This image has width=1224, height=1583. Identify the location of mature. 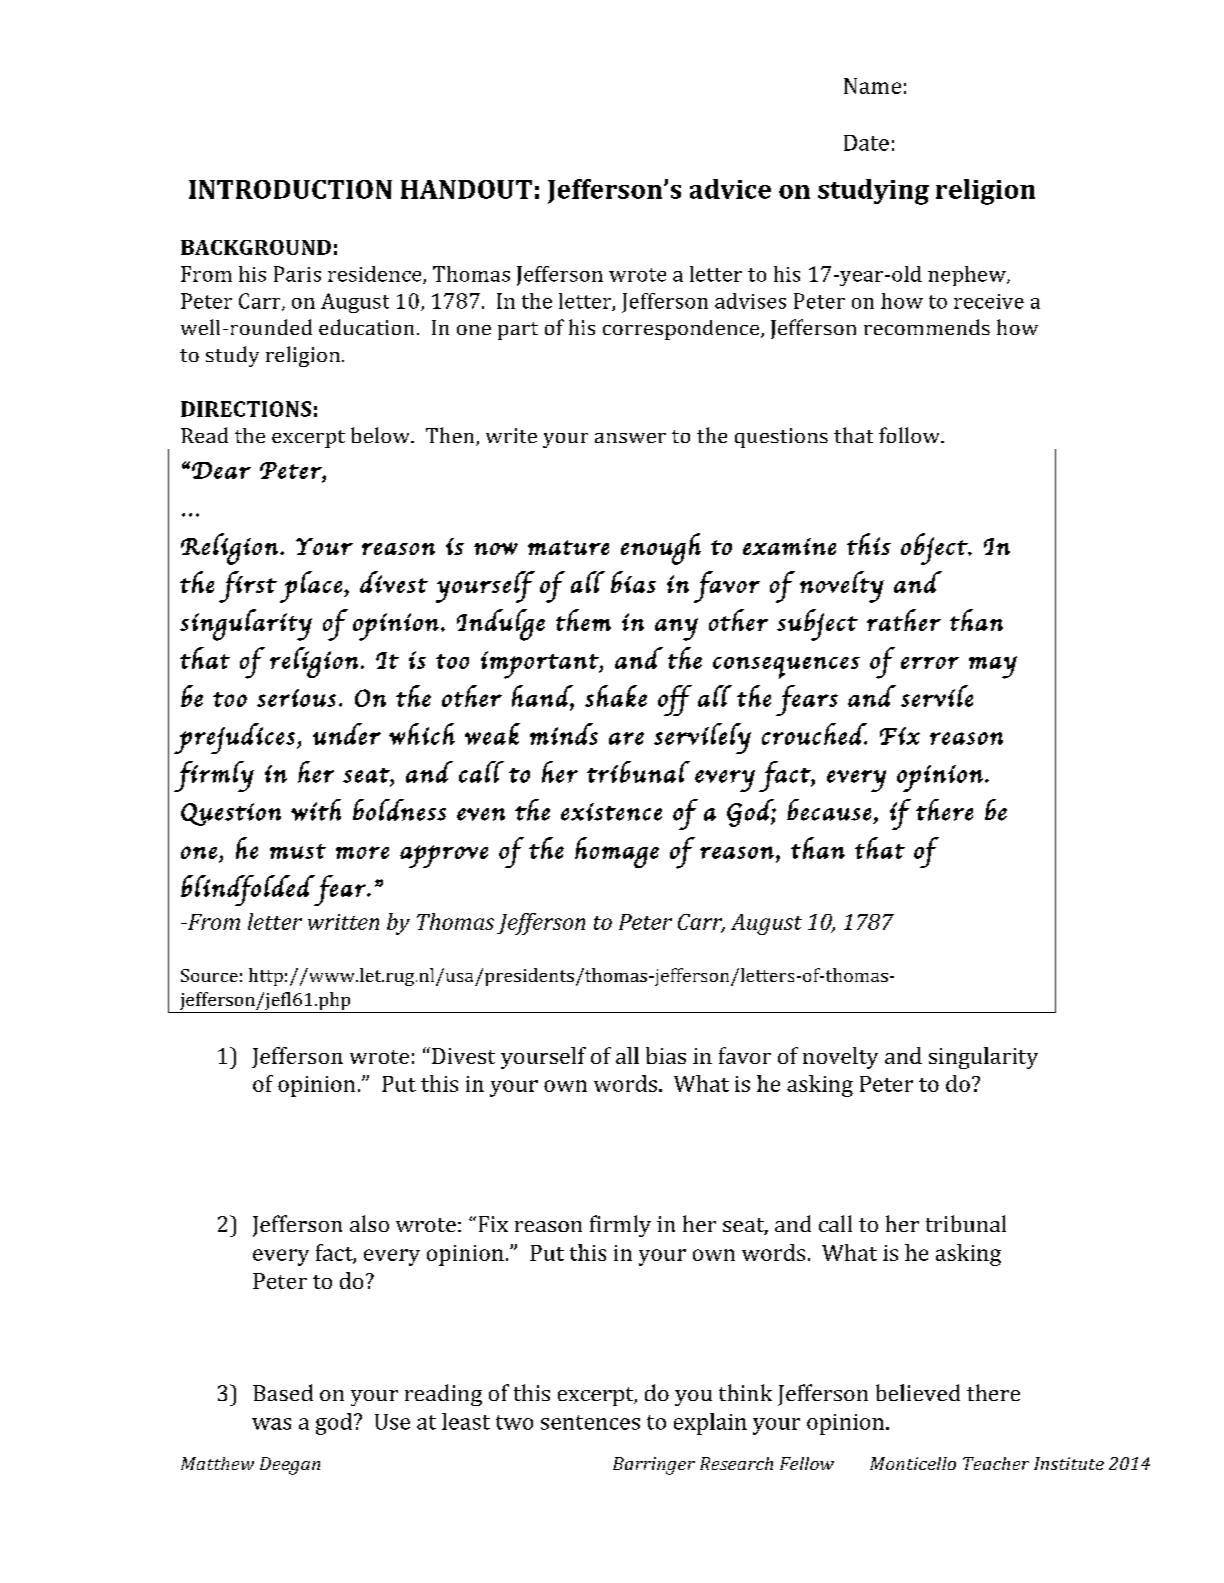
(568, 547).
